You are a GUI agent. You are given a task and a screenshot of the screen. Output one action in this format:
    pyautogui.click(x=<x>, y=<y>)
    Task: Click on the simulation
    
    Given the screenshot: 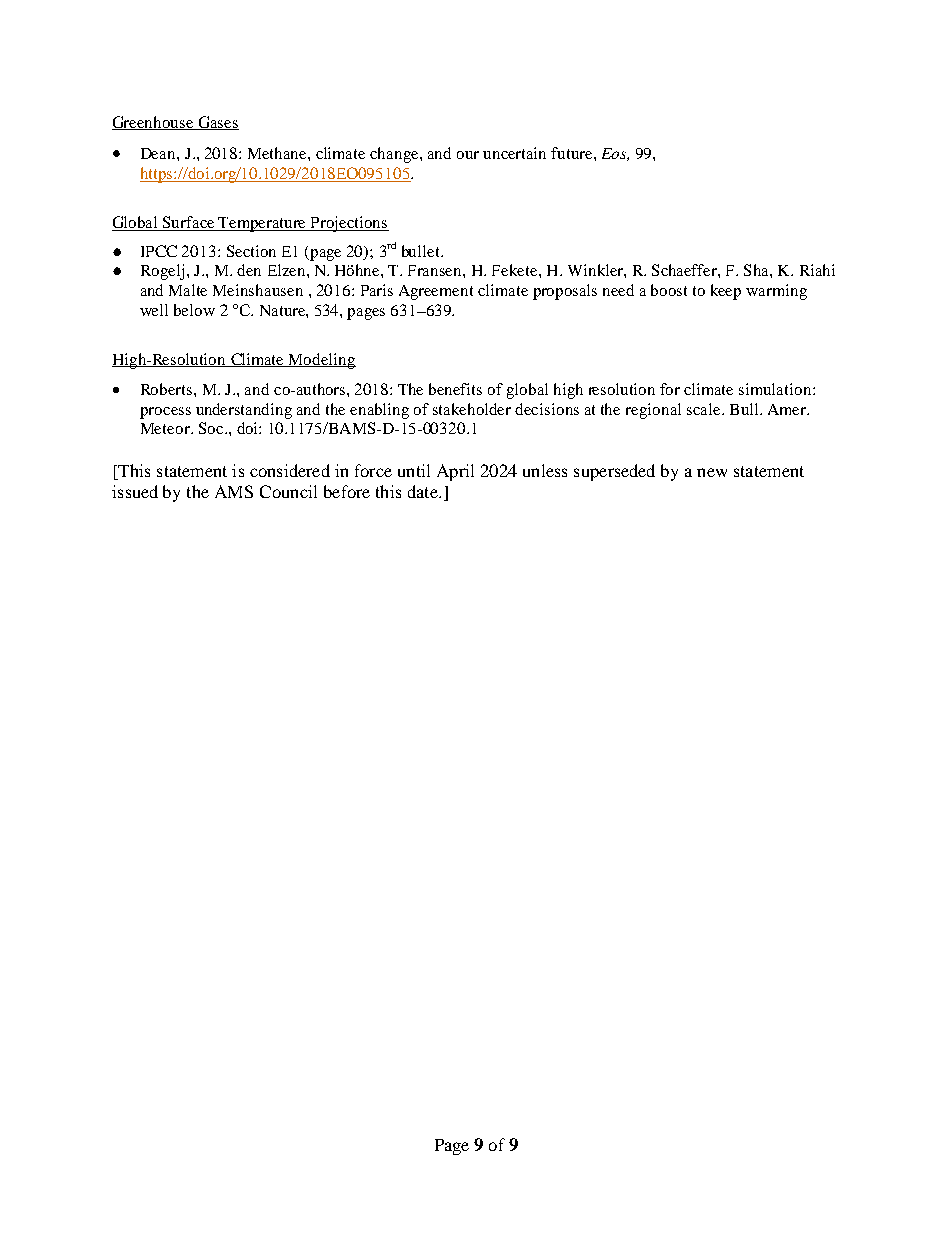 What is the action you would take?
    pyautogui.click(x=776, y=389)
